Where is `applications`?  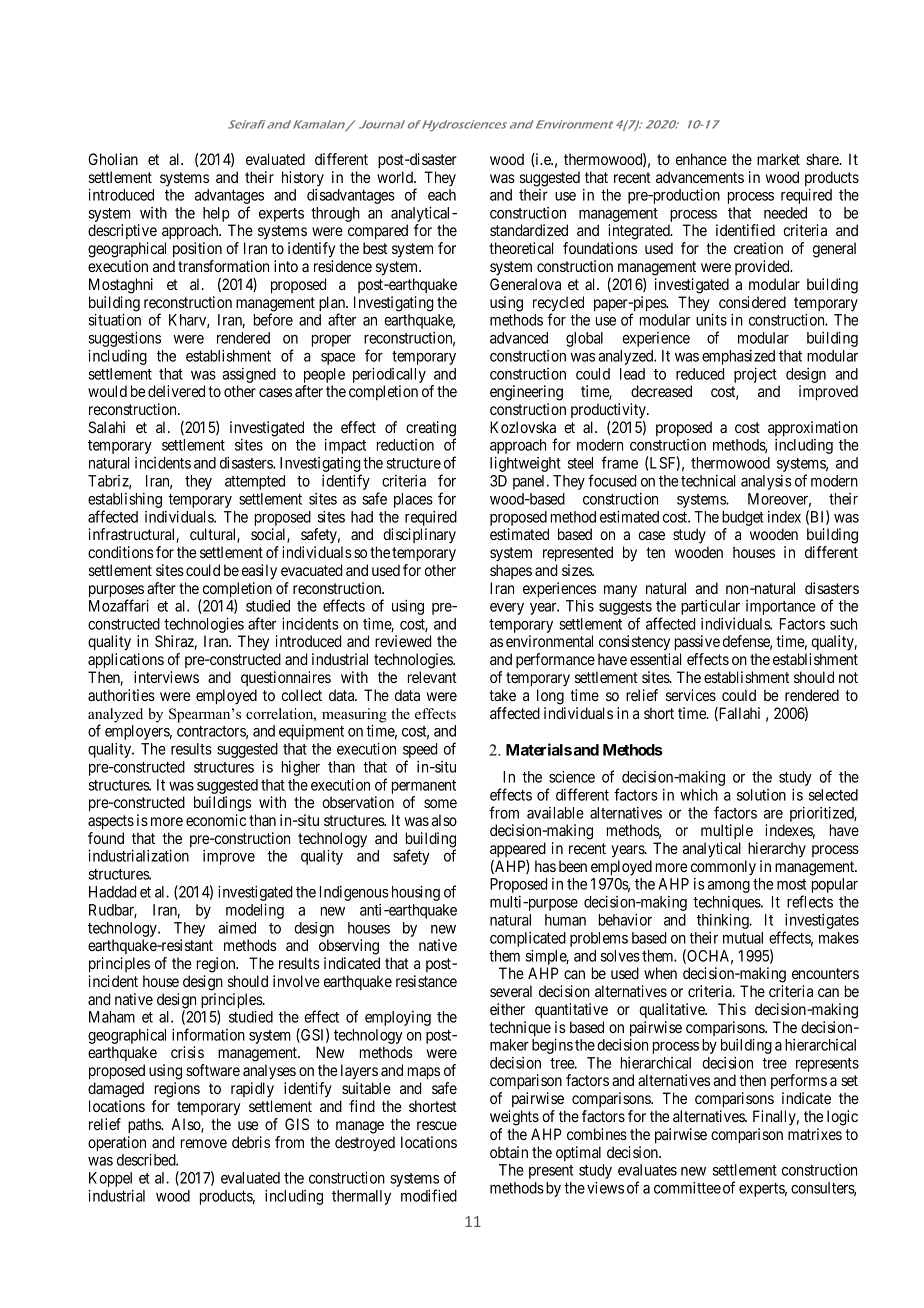 applications is located at coordinates (126, 661).
